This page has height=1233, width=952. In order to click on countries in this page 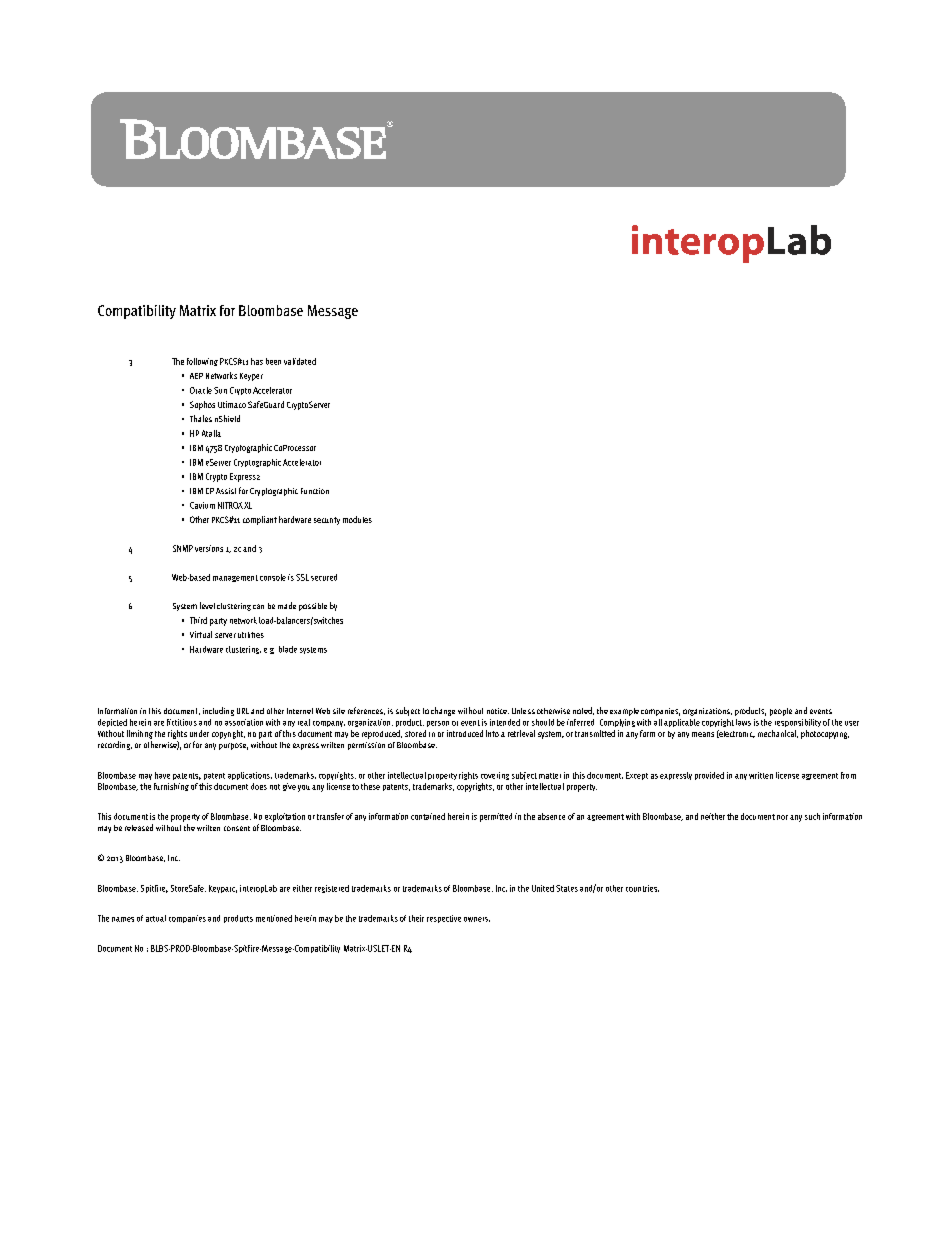, I will do `click(642, 888)`.
